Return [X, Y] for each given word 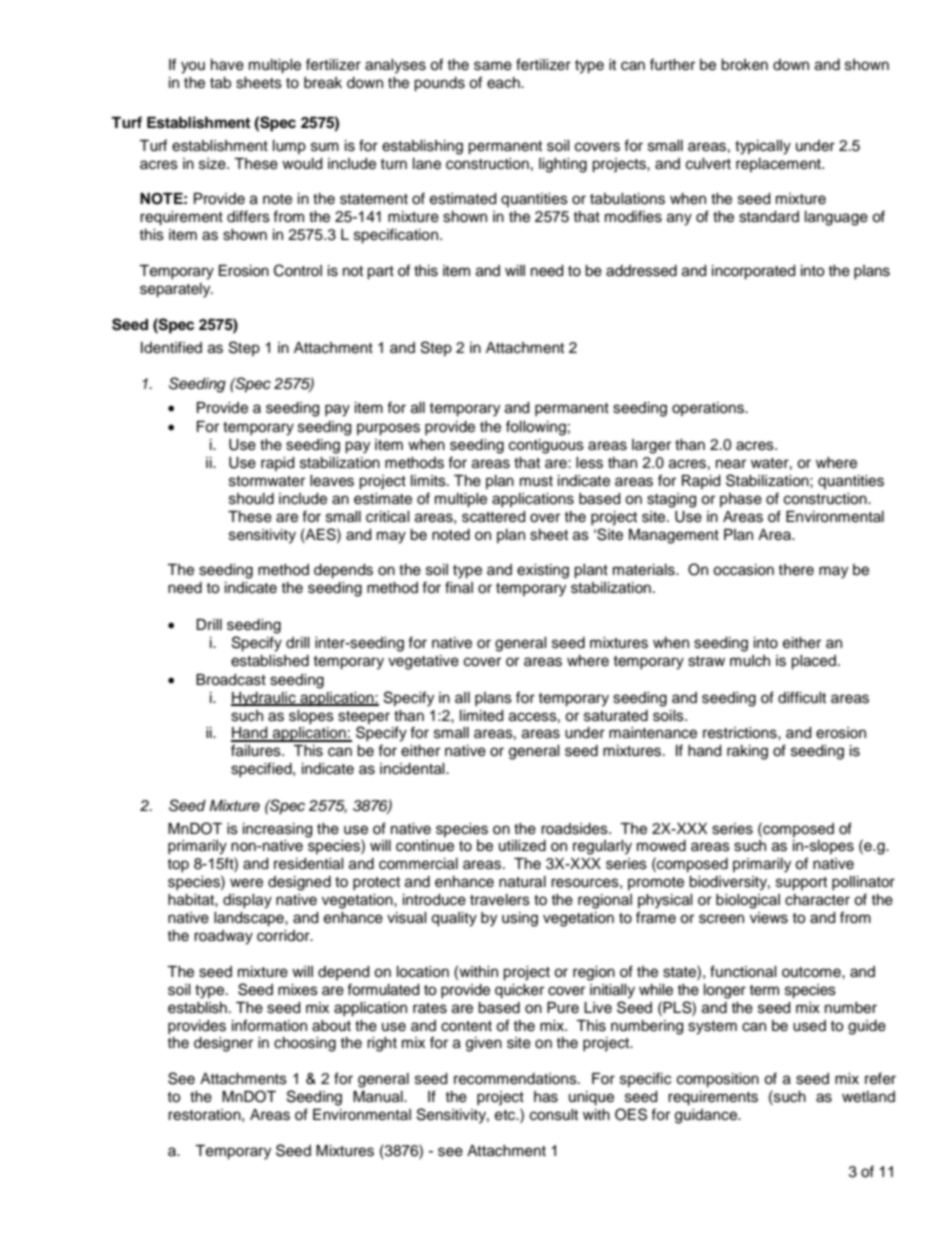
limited [481, 716]
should [251, 499]
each [504, 83]
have [227, 65]
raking [747, 752]
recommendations [516, 1079]
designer [223, 1044]
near [731, 464]
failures [257, 750]
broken [744, 65]
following [536, 428]
